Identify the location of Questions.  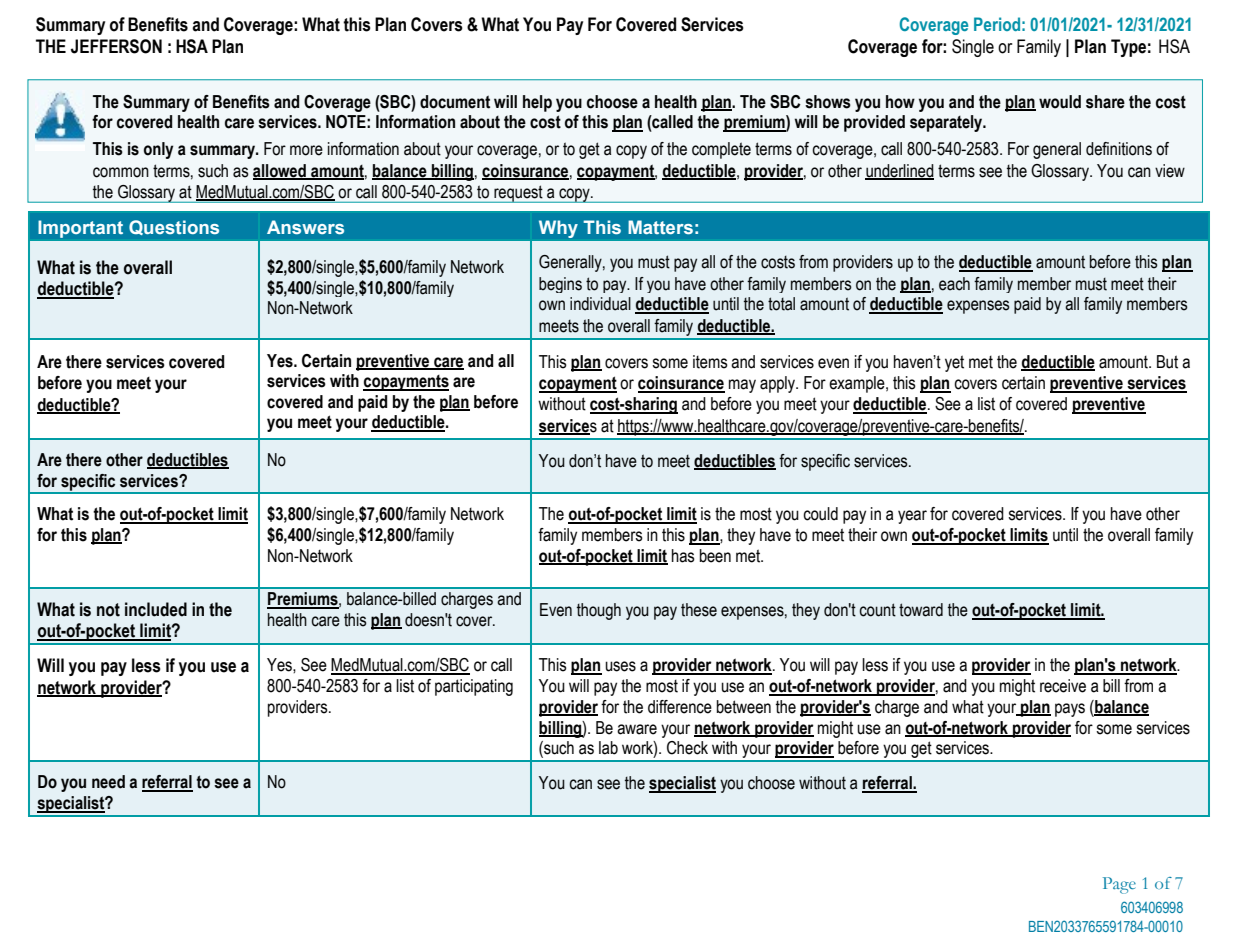
(174, 227).
